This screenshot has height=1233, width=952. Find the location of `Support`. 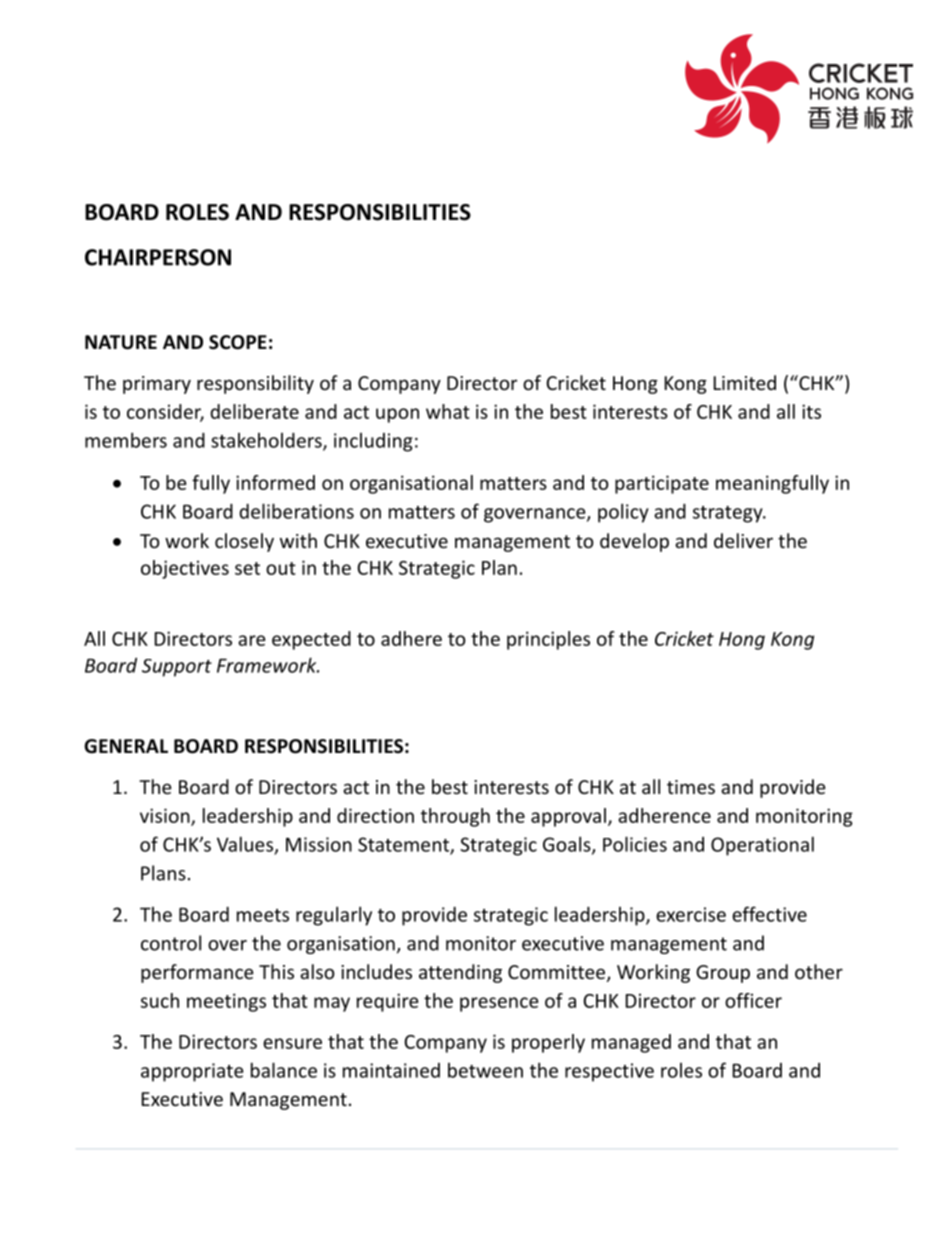

Support is located at coordinates (177, 668).
